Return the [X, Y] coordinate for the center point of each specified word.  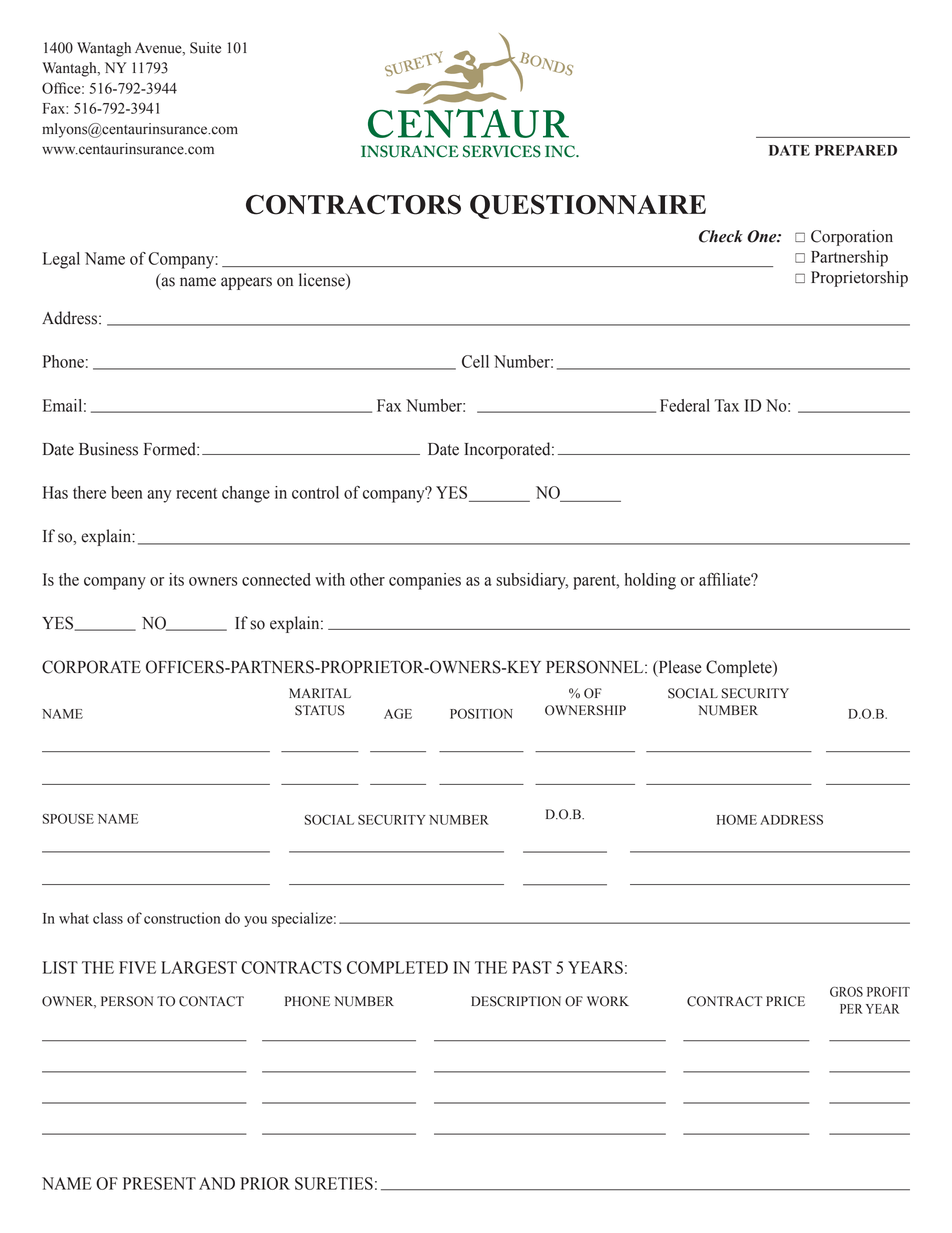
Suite [205, 48]
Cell [475, 361]
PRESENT [159, 1183]
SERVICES [502, 151]
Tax [727, 405]
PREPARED [856, 150]
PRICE [785, 1001]
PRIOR [265, 1183]
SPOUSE [68, 819]
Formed [171, 449]
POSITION [481, 714]
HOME [737, 820]
